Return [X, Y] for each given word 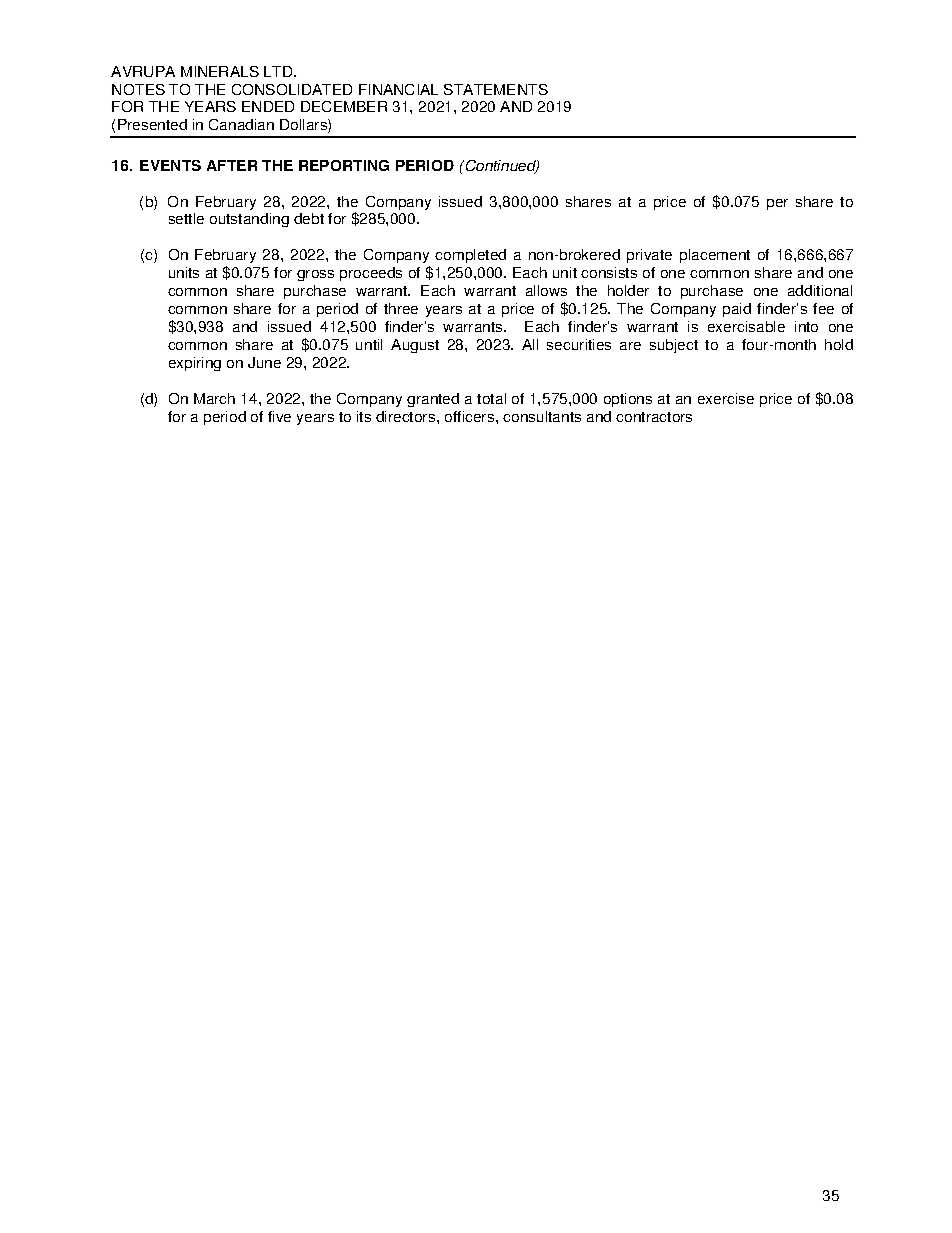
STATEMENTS [496, 89]
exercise [726, 398]
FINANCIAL [398, 89]
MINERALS [220, 71]
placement [715, 256]
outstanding [249, 220]
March [214, 398]
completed [470, 256]
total [491, 398]
